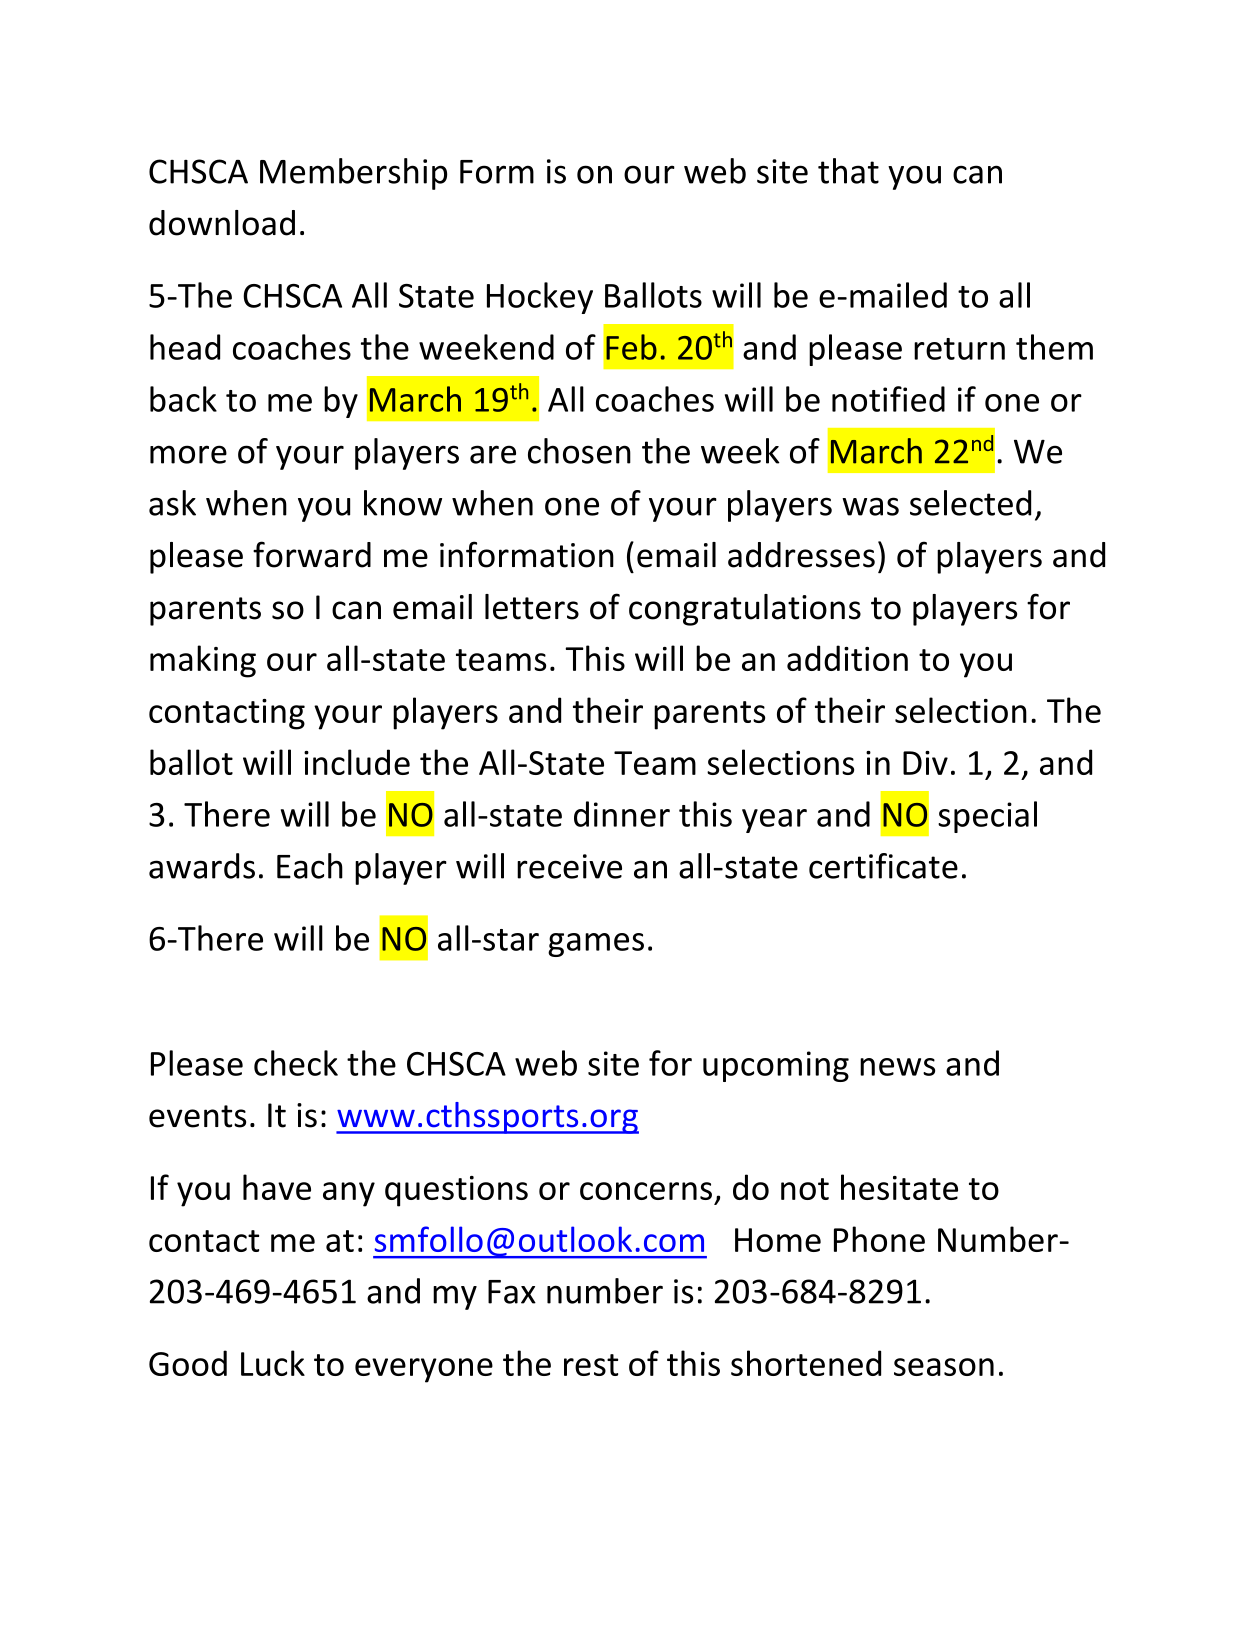 The height and width of the screenshot is (1626, 1256). What do you see at coordinates (222, 223) in the screenshot?
I see `download` at bounding box center [222, 223].
